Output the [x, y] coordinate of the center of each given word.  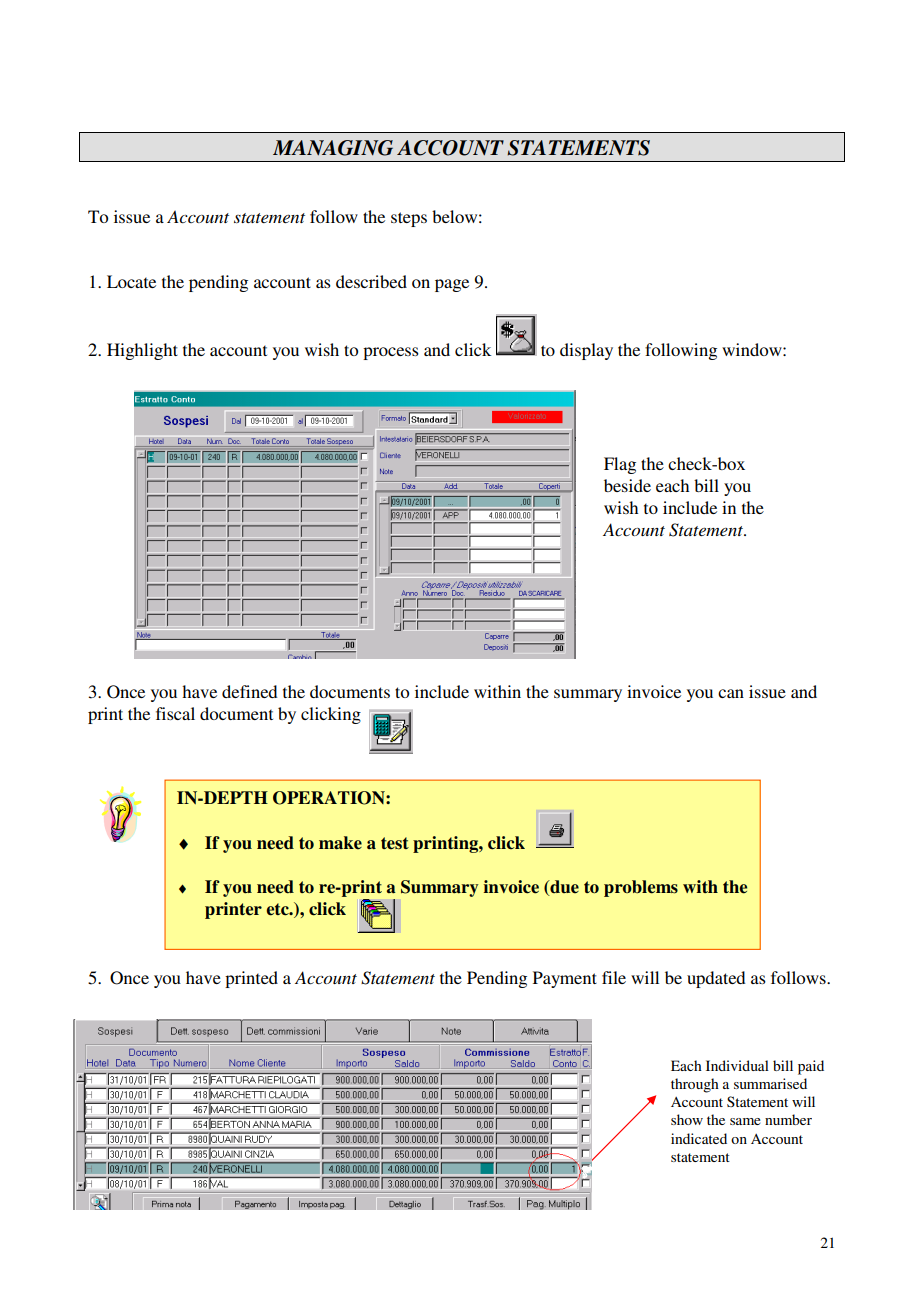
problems [641, 888]
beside [627, 485]
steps [409, 219]
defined [249, 691]
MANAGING [333, 148]
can [731, 693]
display [586, 351]
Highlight [142, 351]
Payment [565, 979]
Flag [620, 465]
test [395, 843]
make [340, 843]
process [391, 353]
